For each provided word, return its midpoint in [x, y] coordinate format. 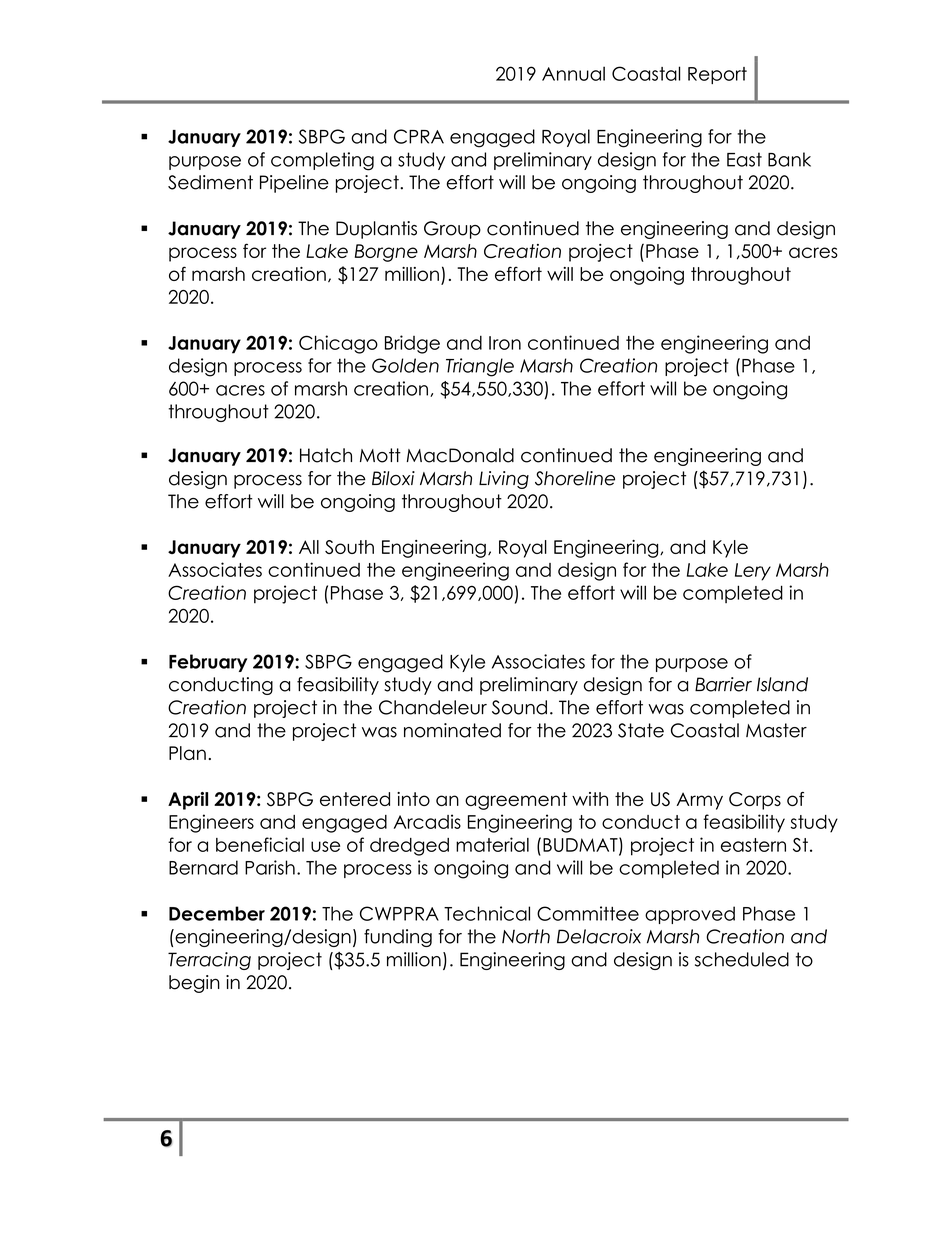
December [217, 913]
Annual [573, 73]
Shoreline [575, 478]
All [309, 547]
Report [717, 75]
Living [504, 480]
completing [322, 161]
